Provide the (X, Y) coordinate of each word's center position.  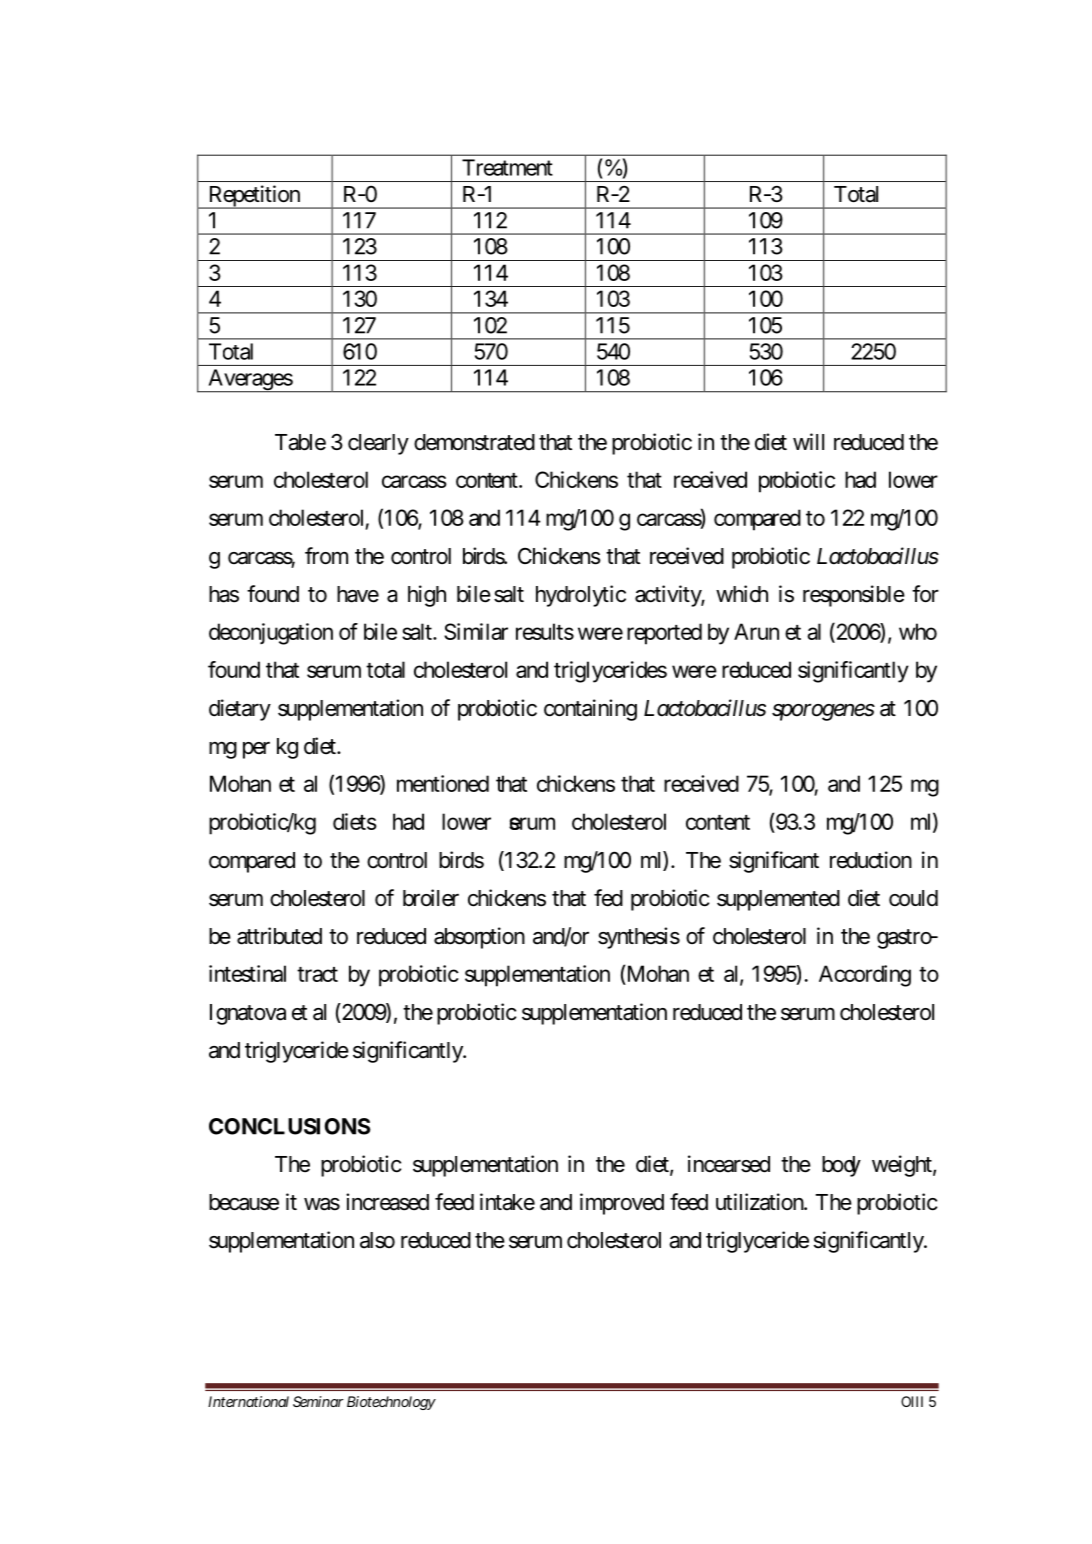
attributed (279, 936)
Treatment (507, 167)
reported (664, 634)
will (808, 441)
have (358, 594)
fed (608, 898)
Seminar (318, 1401)
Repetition (254, 197)
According (865, 976)
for (925, 594)
